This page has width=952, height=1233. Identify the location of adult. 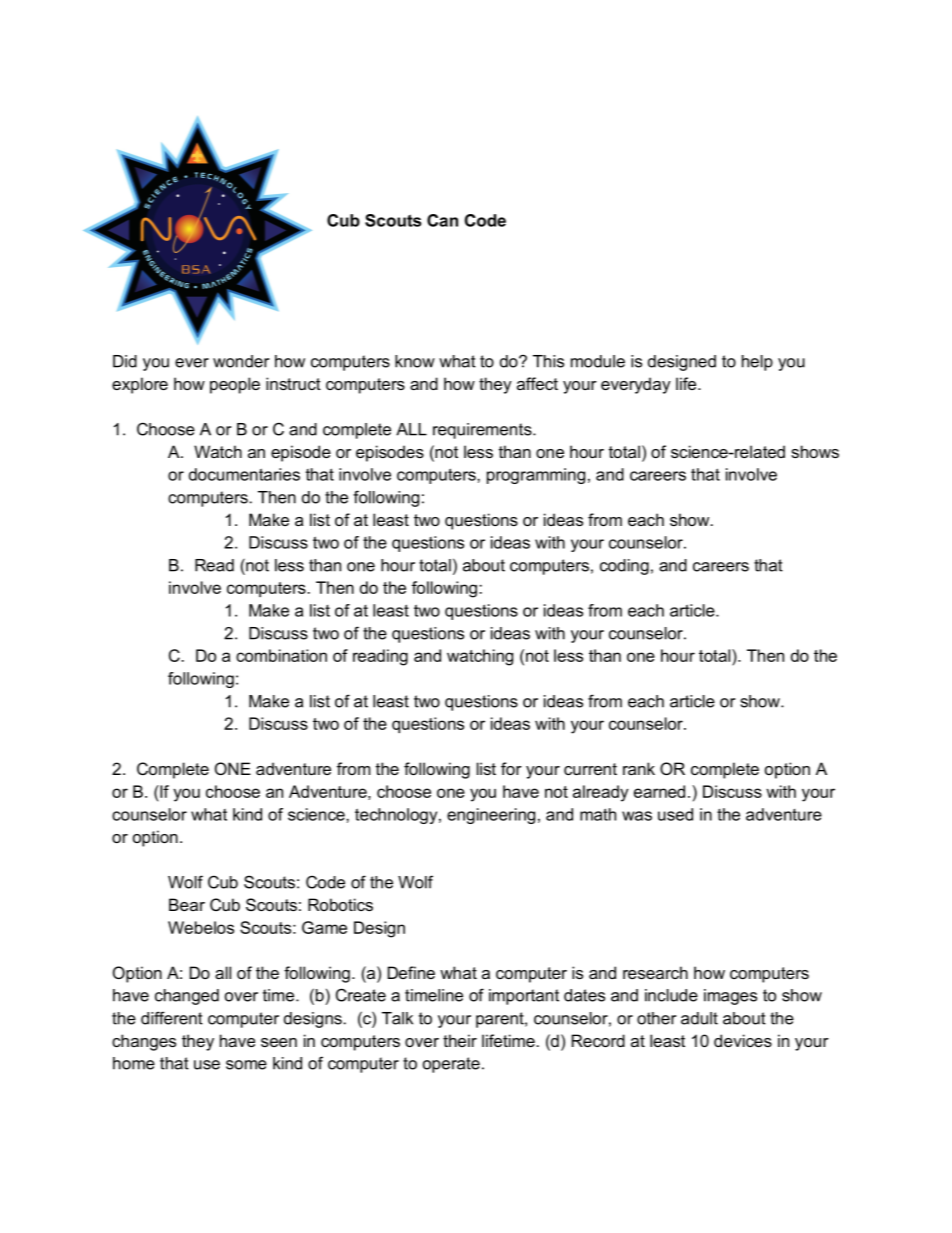
(699, 1018).
